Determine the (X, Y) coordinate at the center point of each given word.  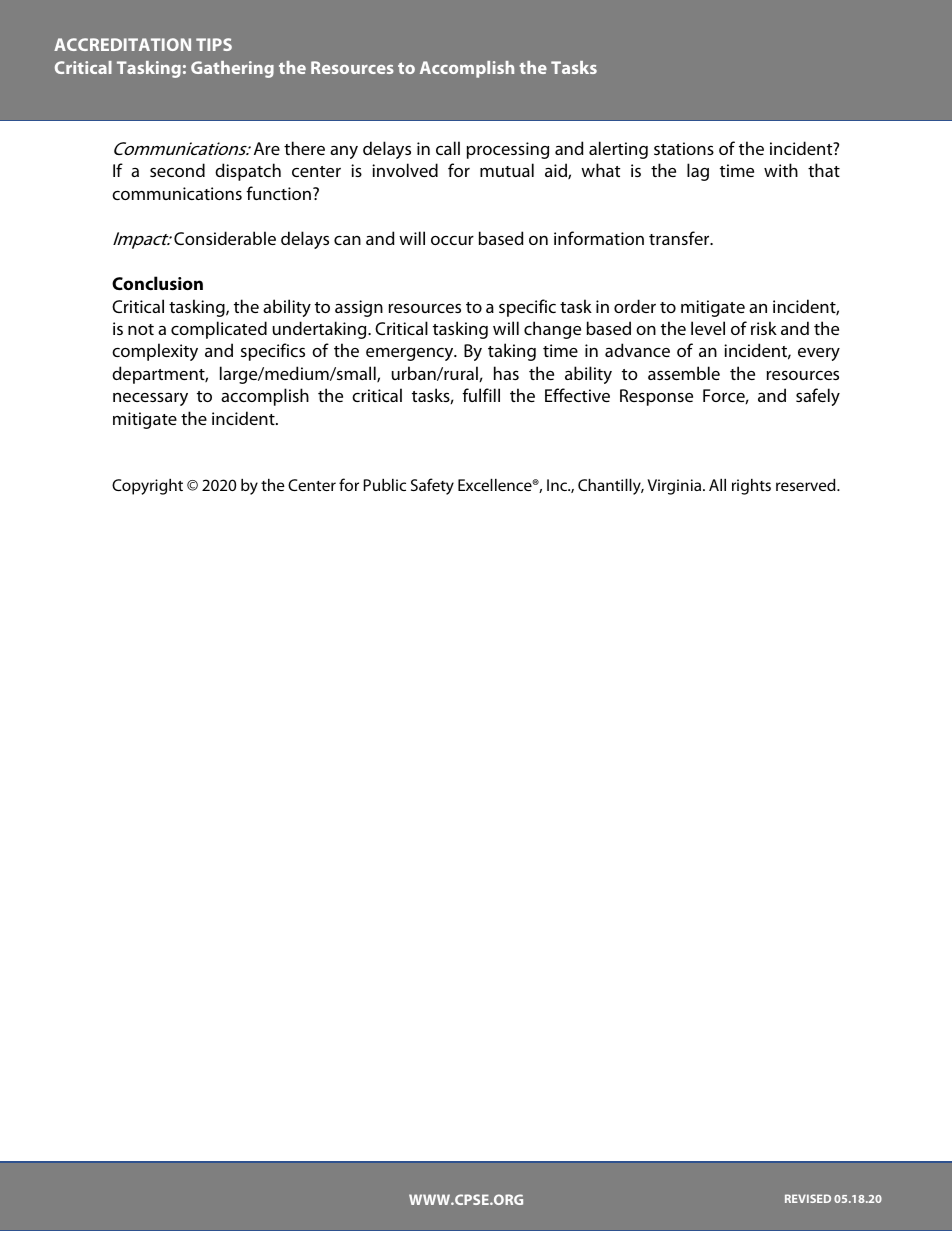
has (506, 373)
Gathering (232, 69)
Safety (432, 486)
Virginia (675, 487)
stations (684, 148)
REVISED (808, 1198)
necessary (150, 399)
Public (385, 485)
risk (764, 328)
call (448, 148)
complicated (219, 330)
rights (751, 487)
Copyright (147, 487)
